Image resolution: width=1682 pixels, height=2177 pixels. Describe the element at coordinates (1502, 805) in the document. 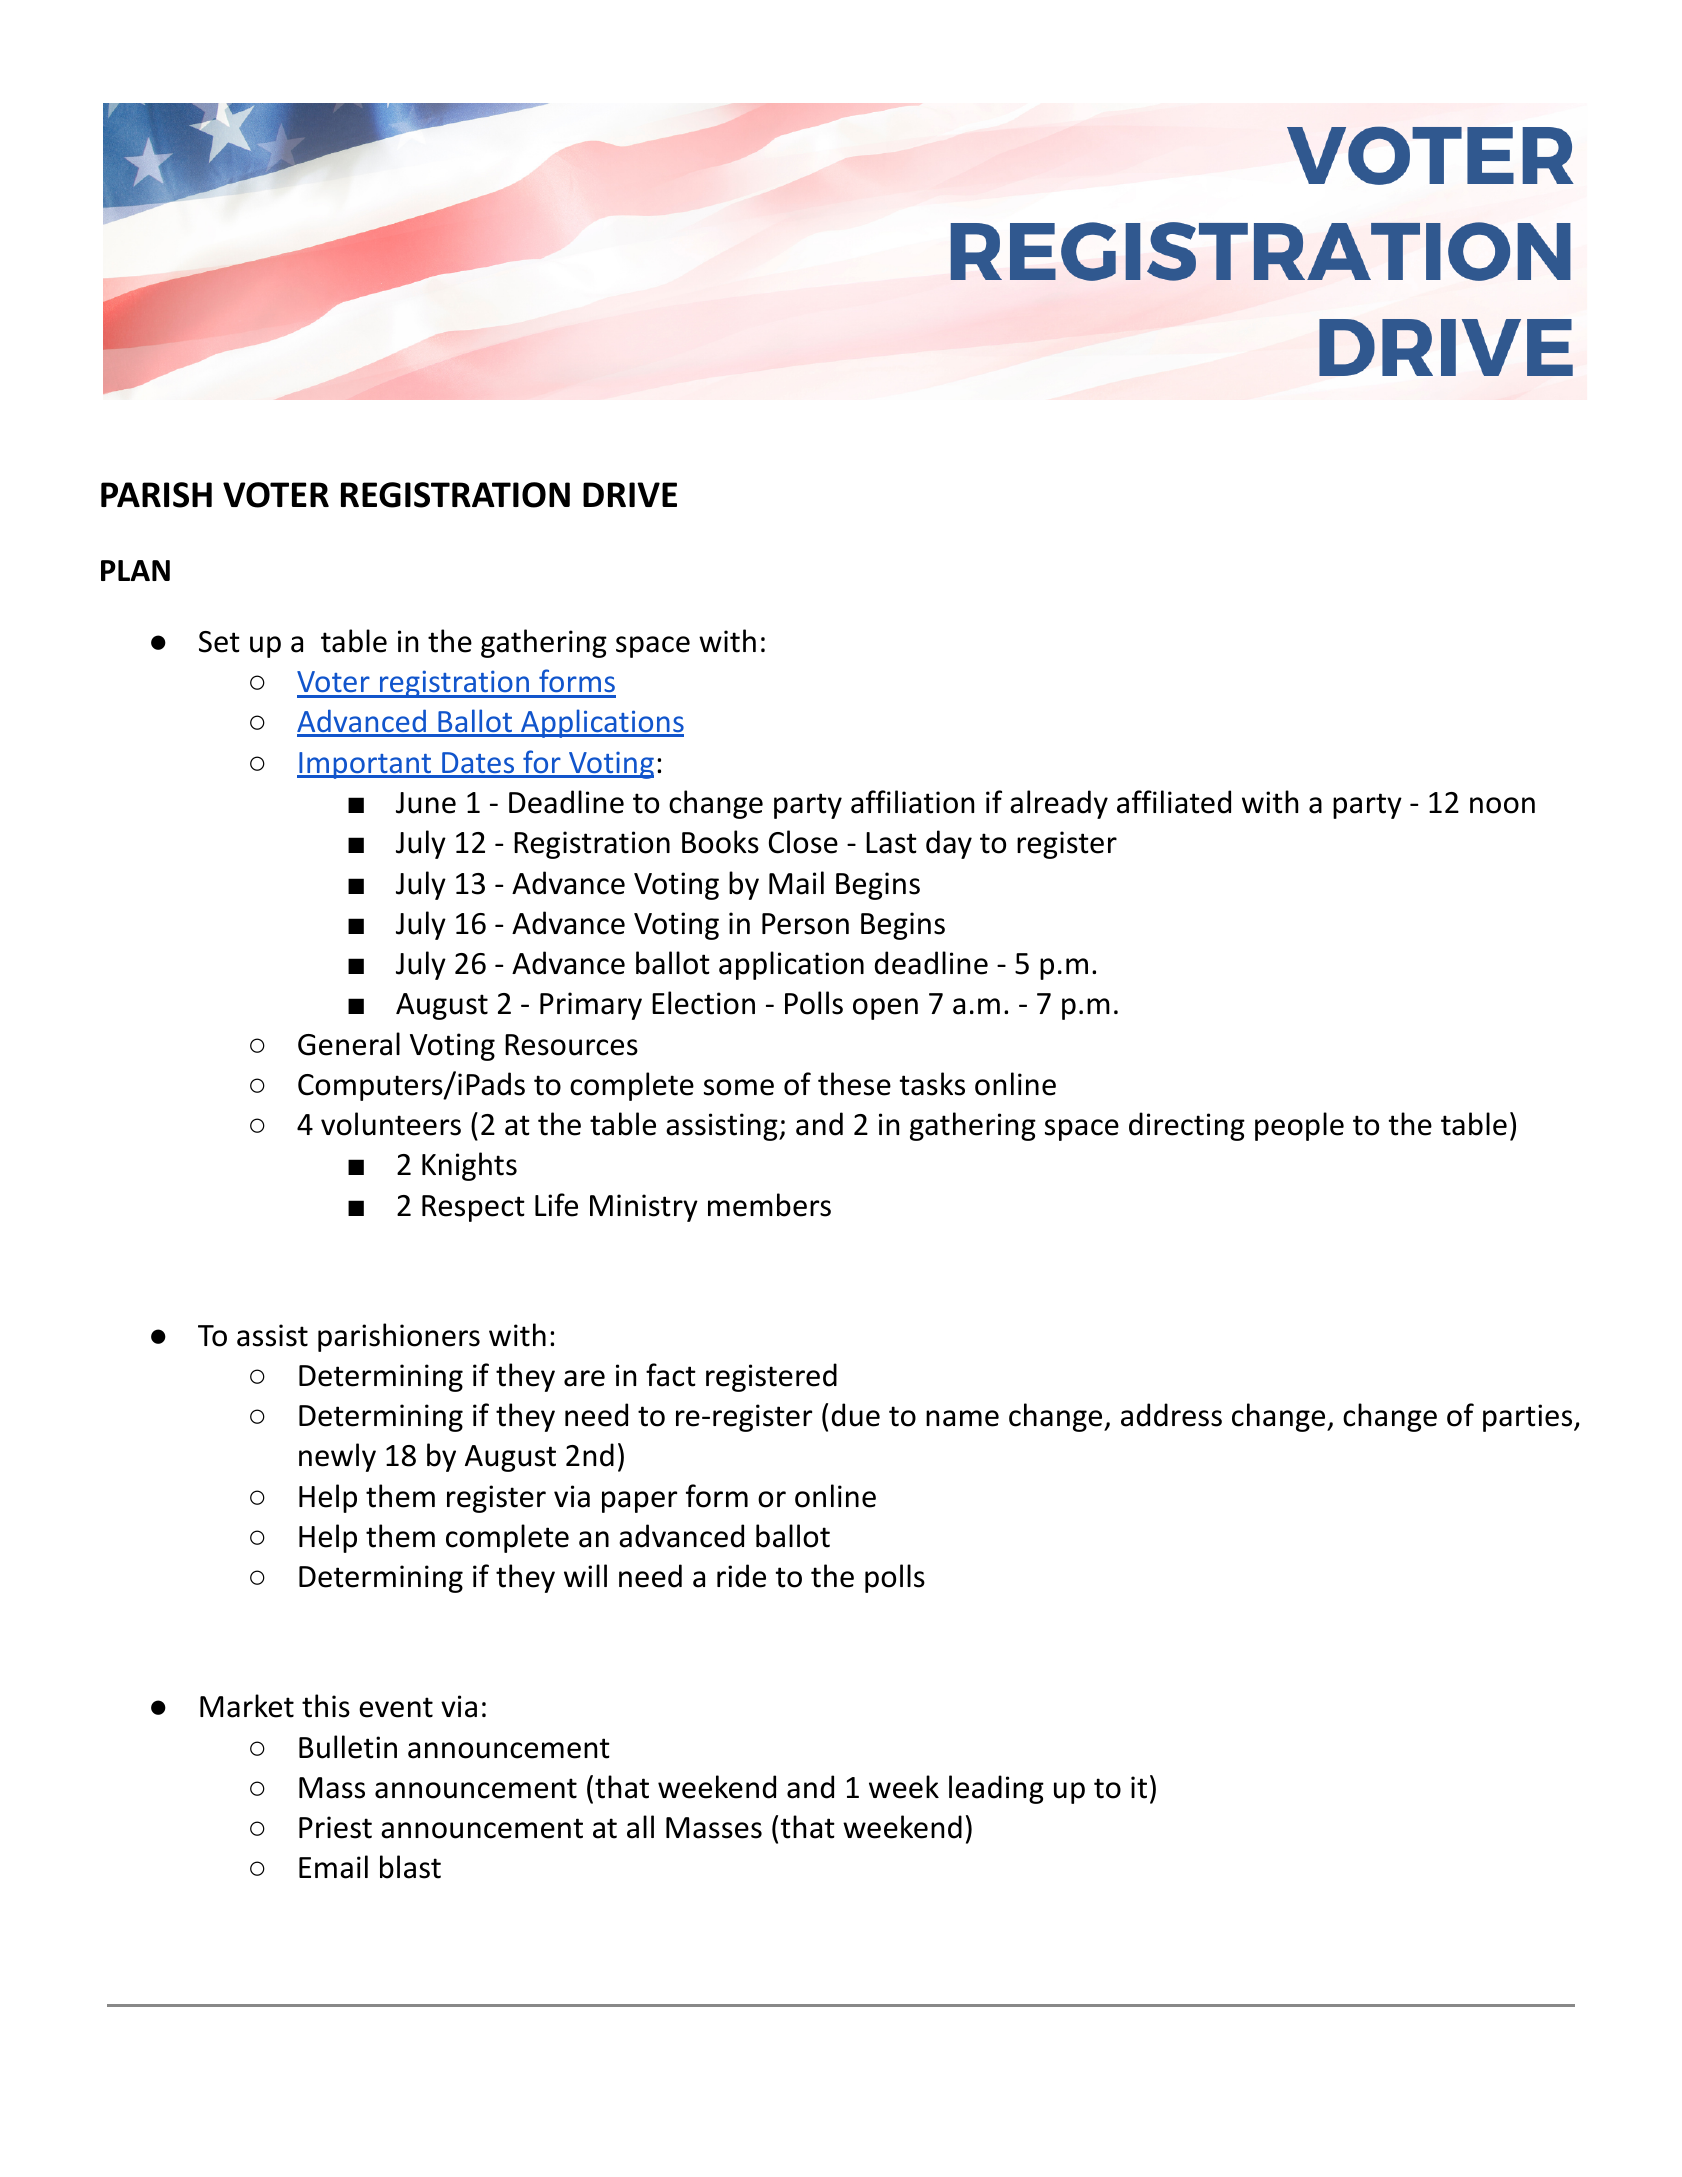

I see `noon` at that location.
